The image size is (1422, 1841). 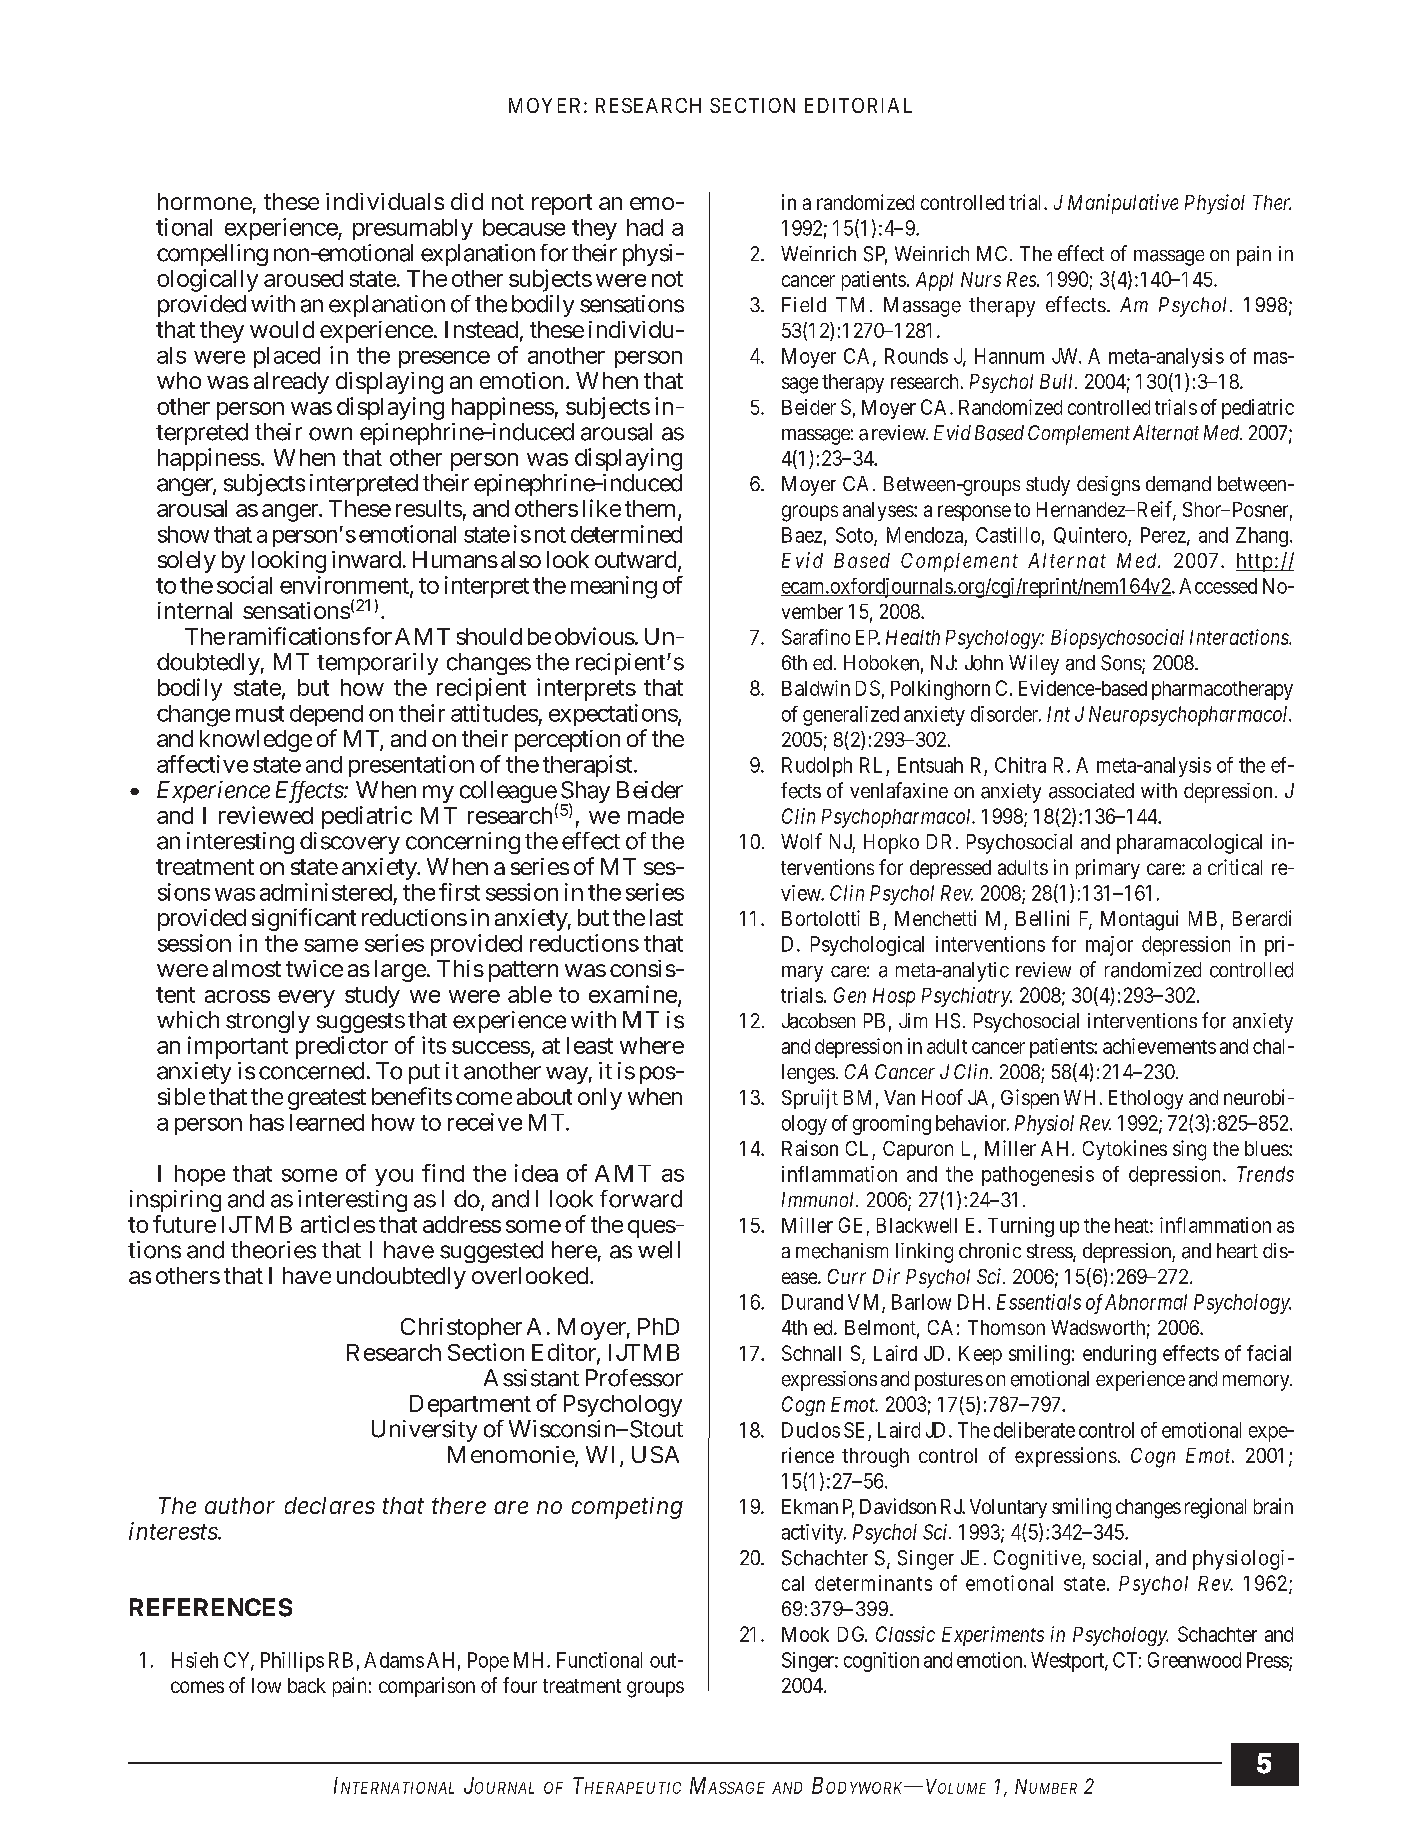 I want to click on had, so click(x=645, y=227).
